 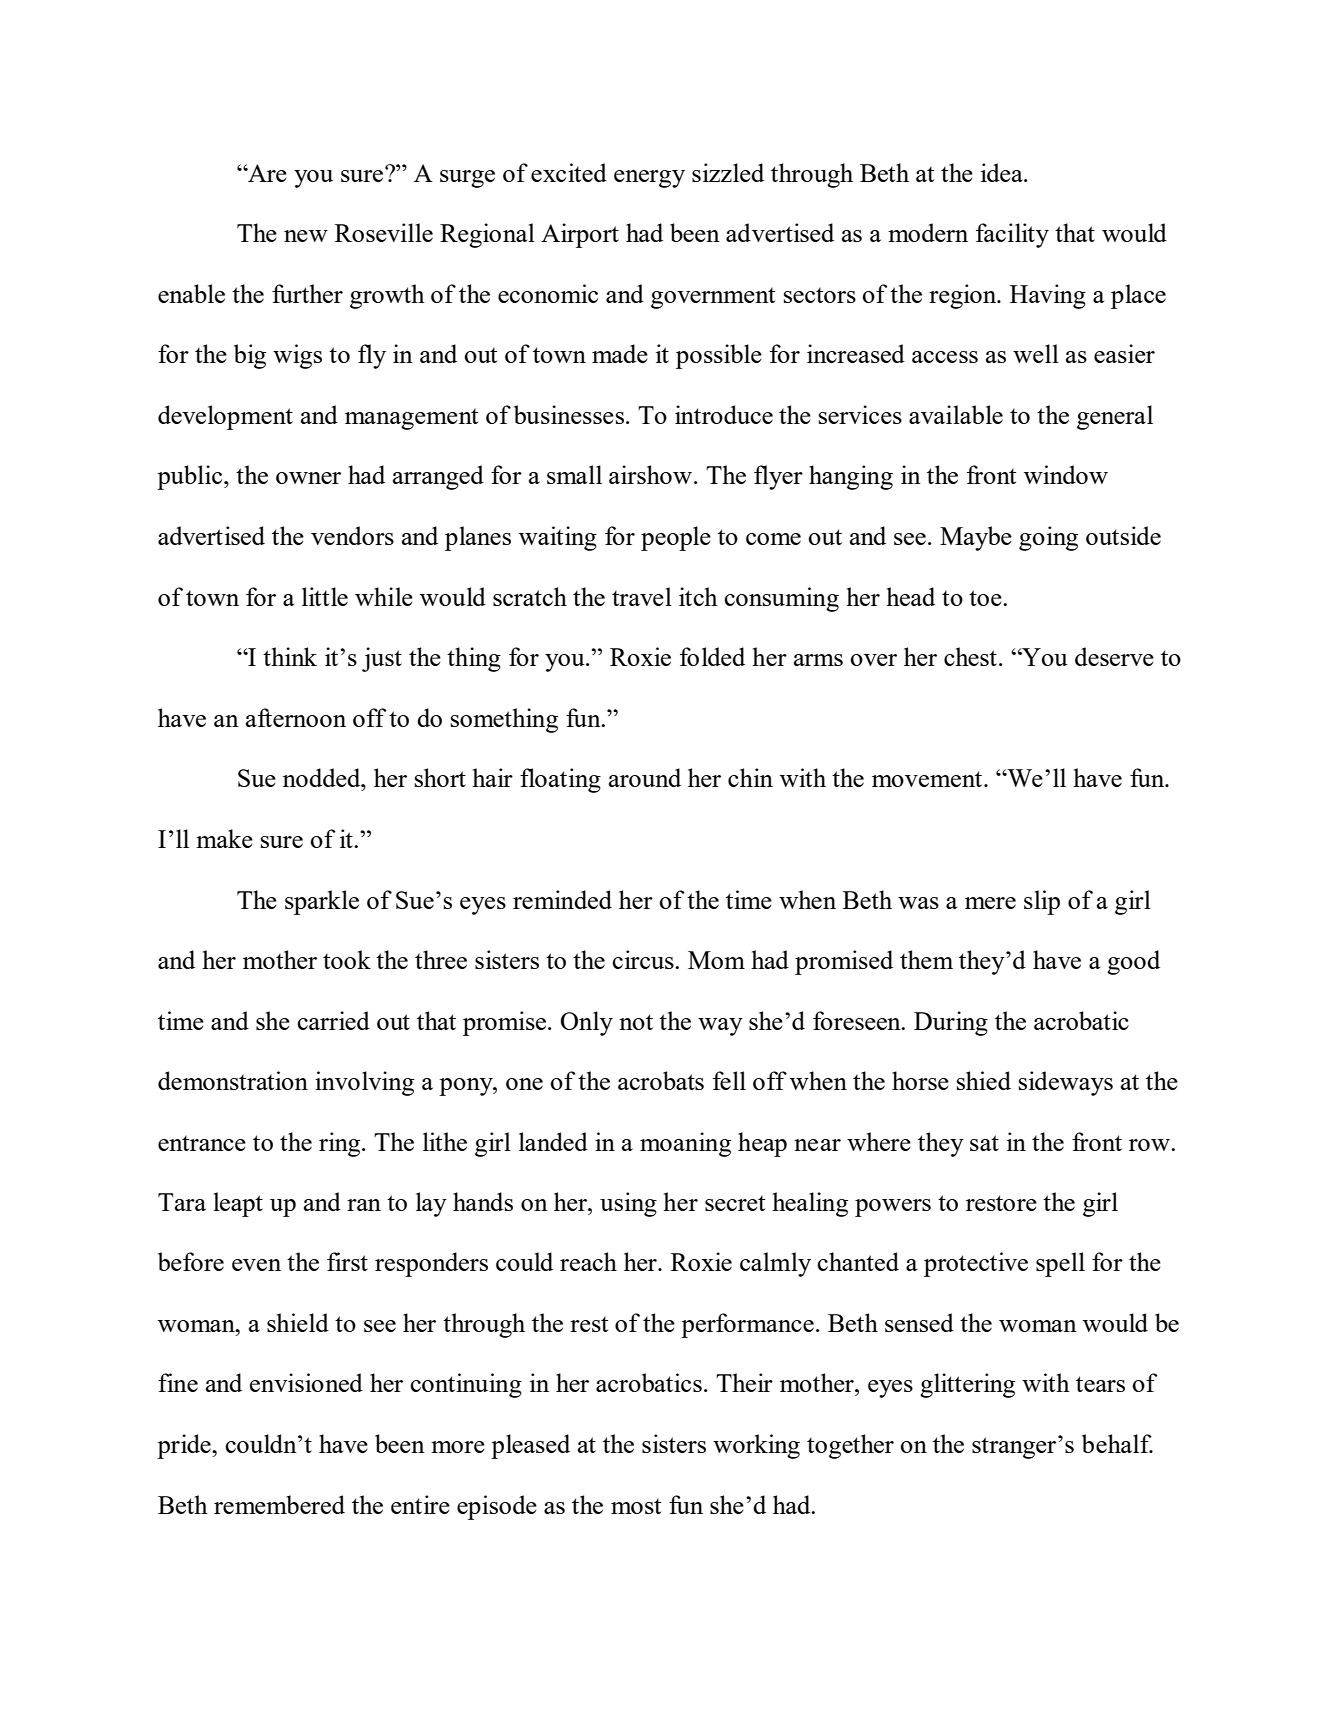 I want to click on energy, so click(x=649, y=179).
